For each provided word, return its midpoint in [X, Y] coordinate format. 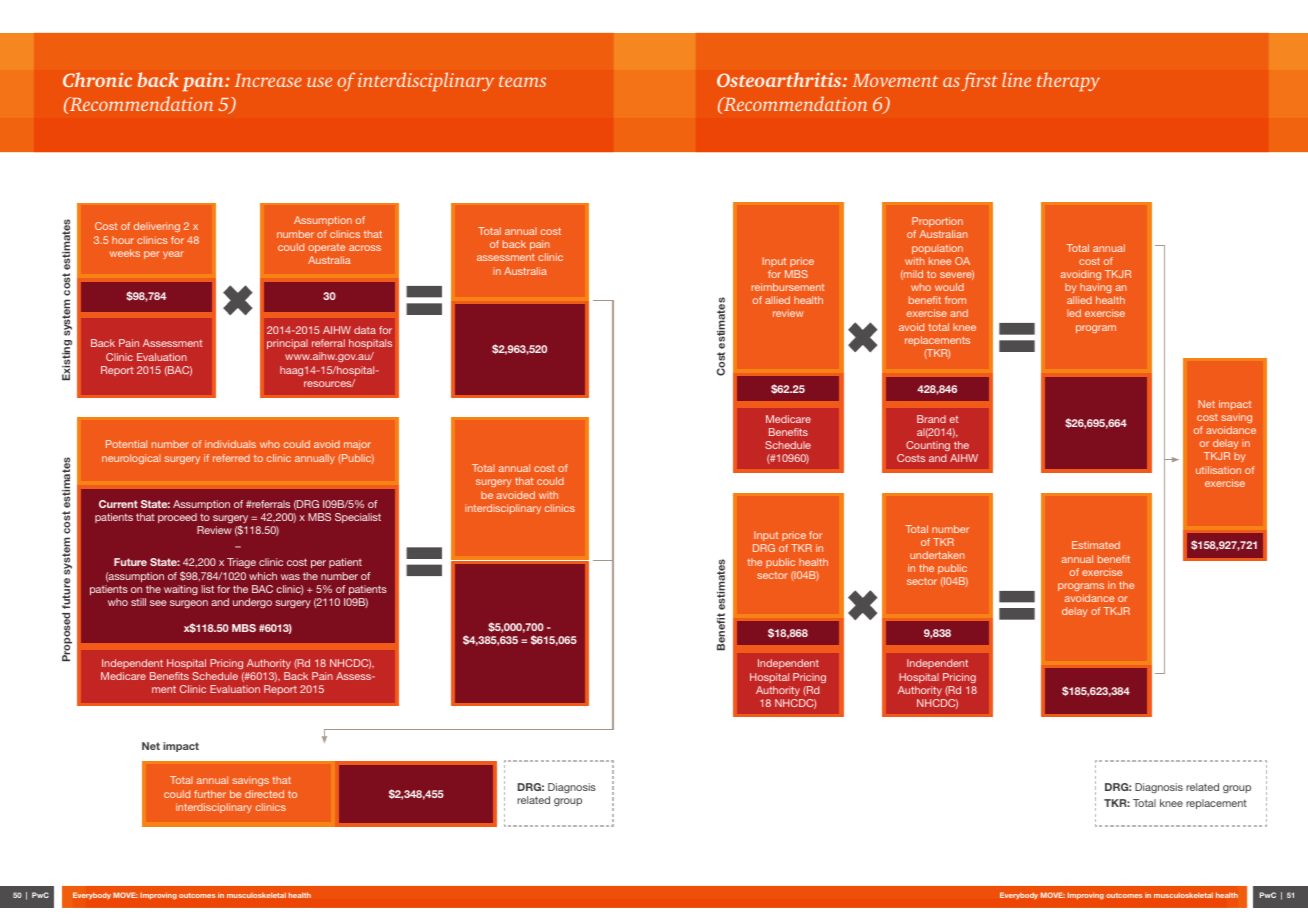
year [173, 255]
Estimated [1096, 545]
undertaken [937, 555]
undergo [252, 603]
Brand [931, 419]
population [937, 249]
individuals [230, 444]
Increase [268, 80]
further [210, 794]
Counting [928, 446]
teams [522, 81]
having [1095, 288]
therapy [1068, 81]
